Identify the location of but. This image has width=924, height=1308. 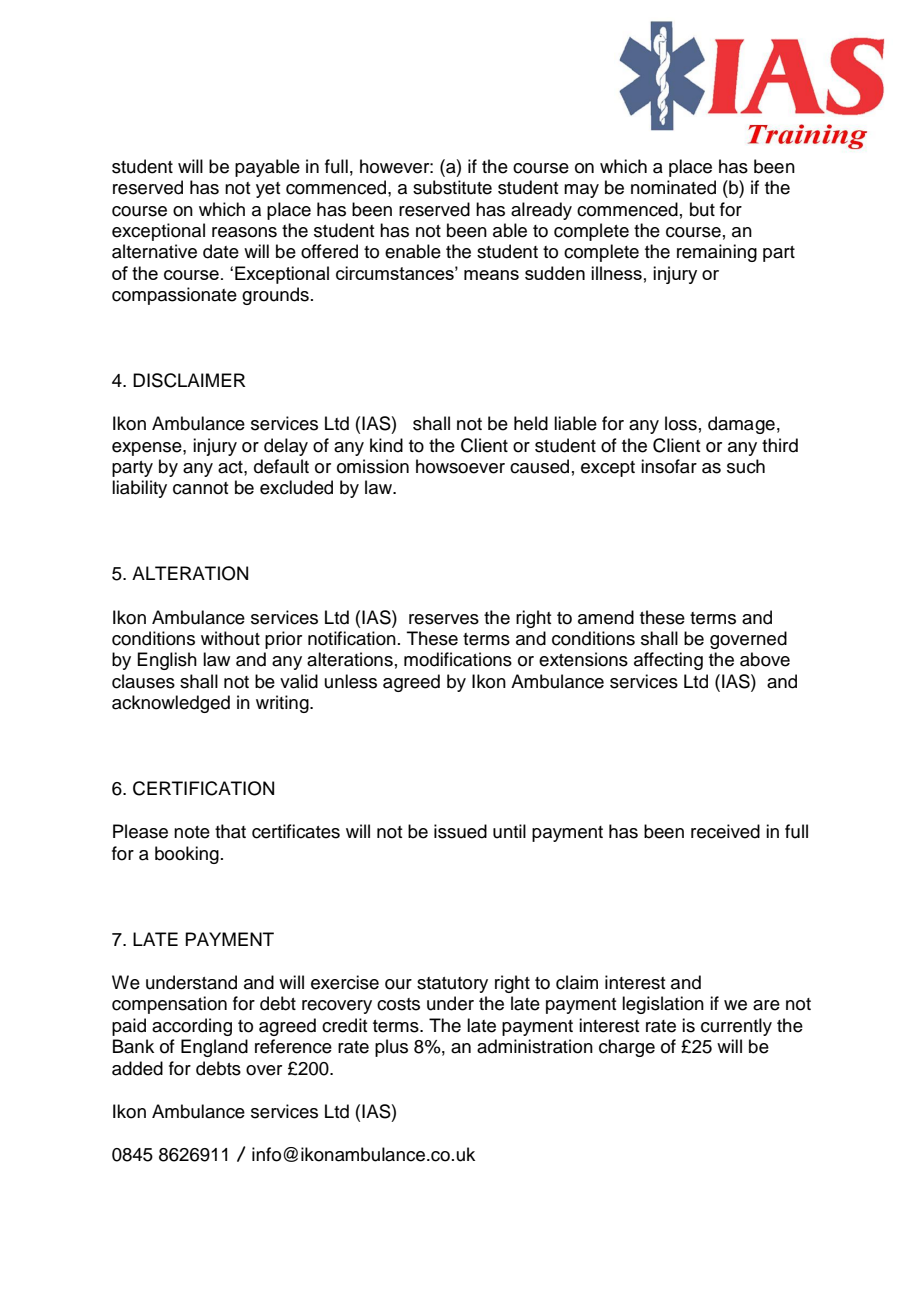
(702, 209).
